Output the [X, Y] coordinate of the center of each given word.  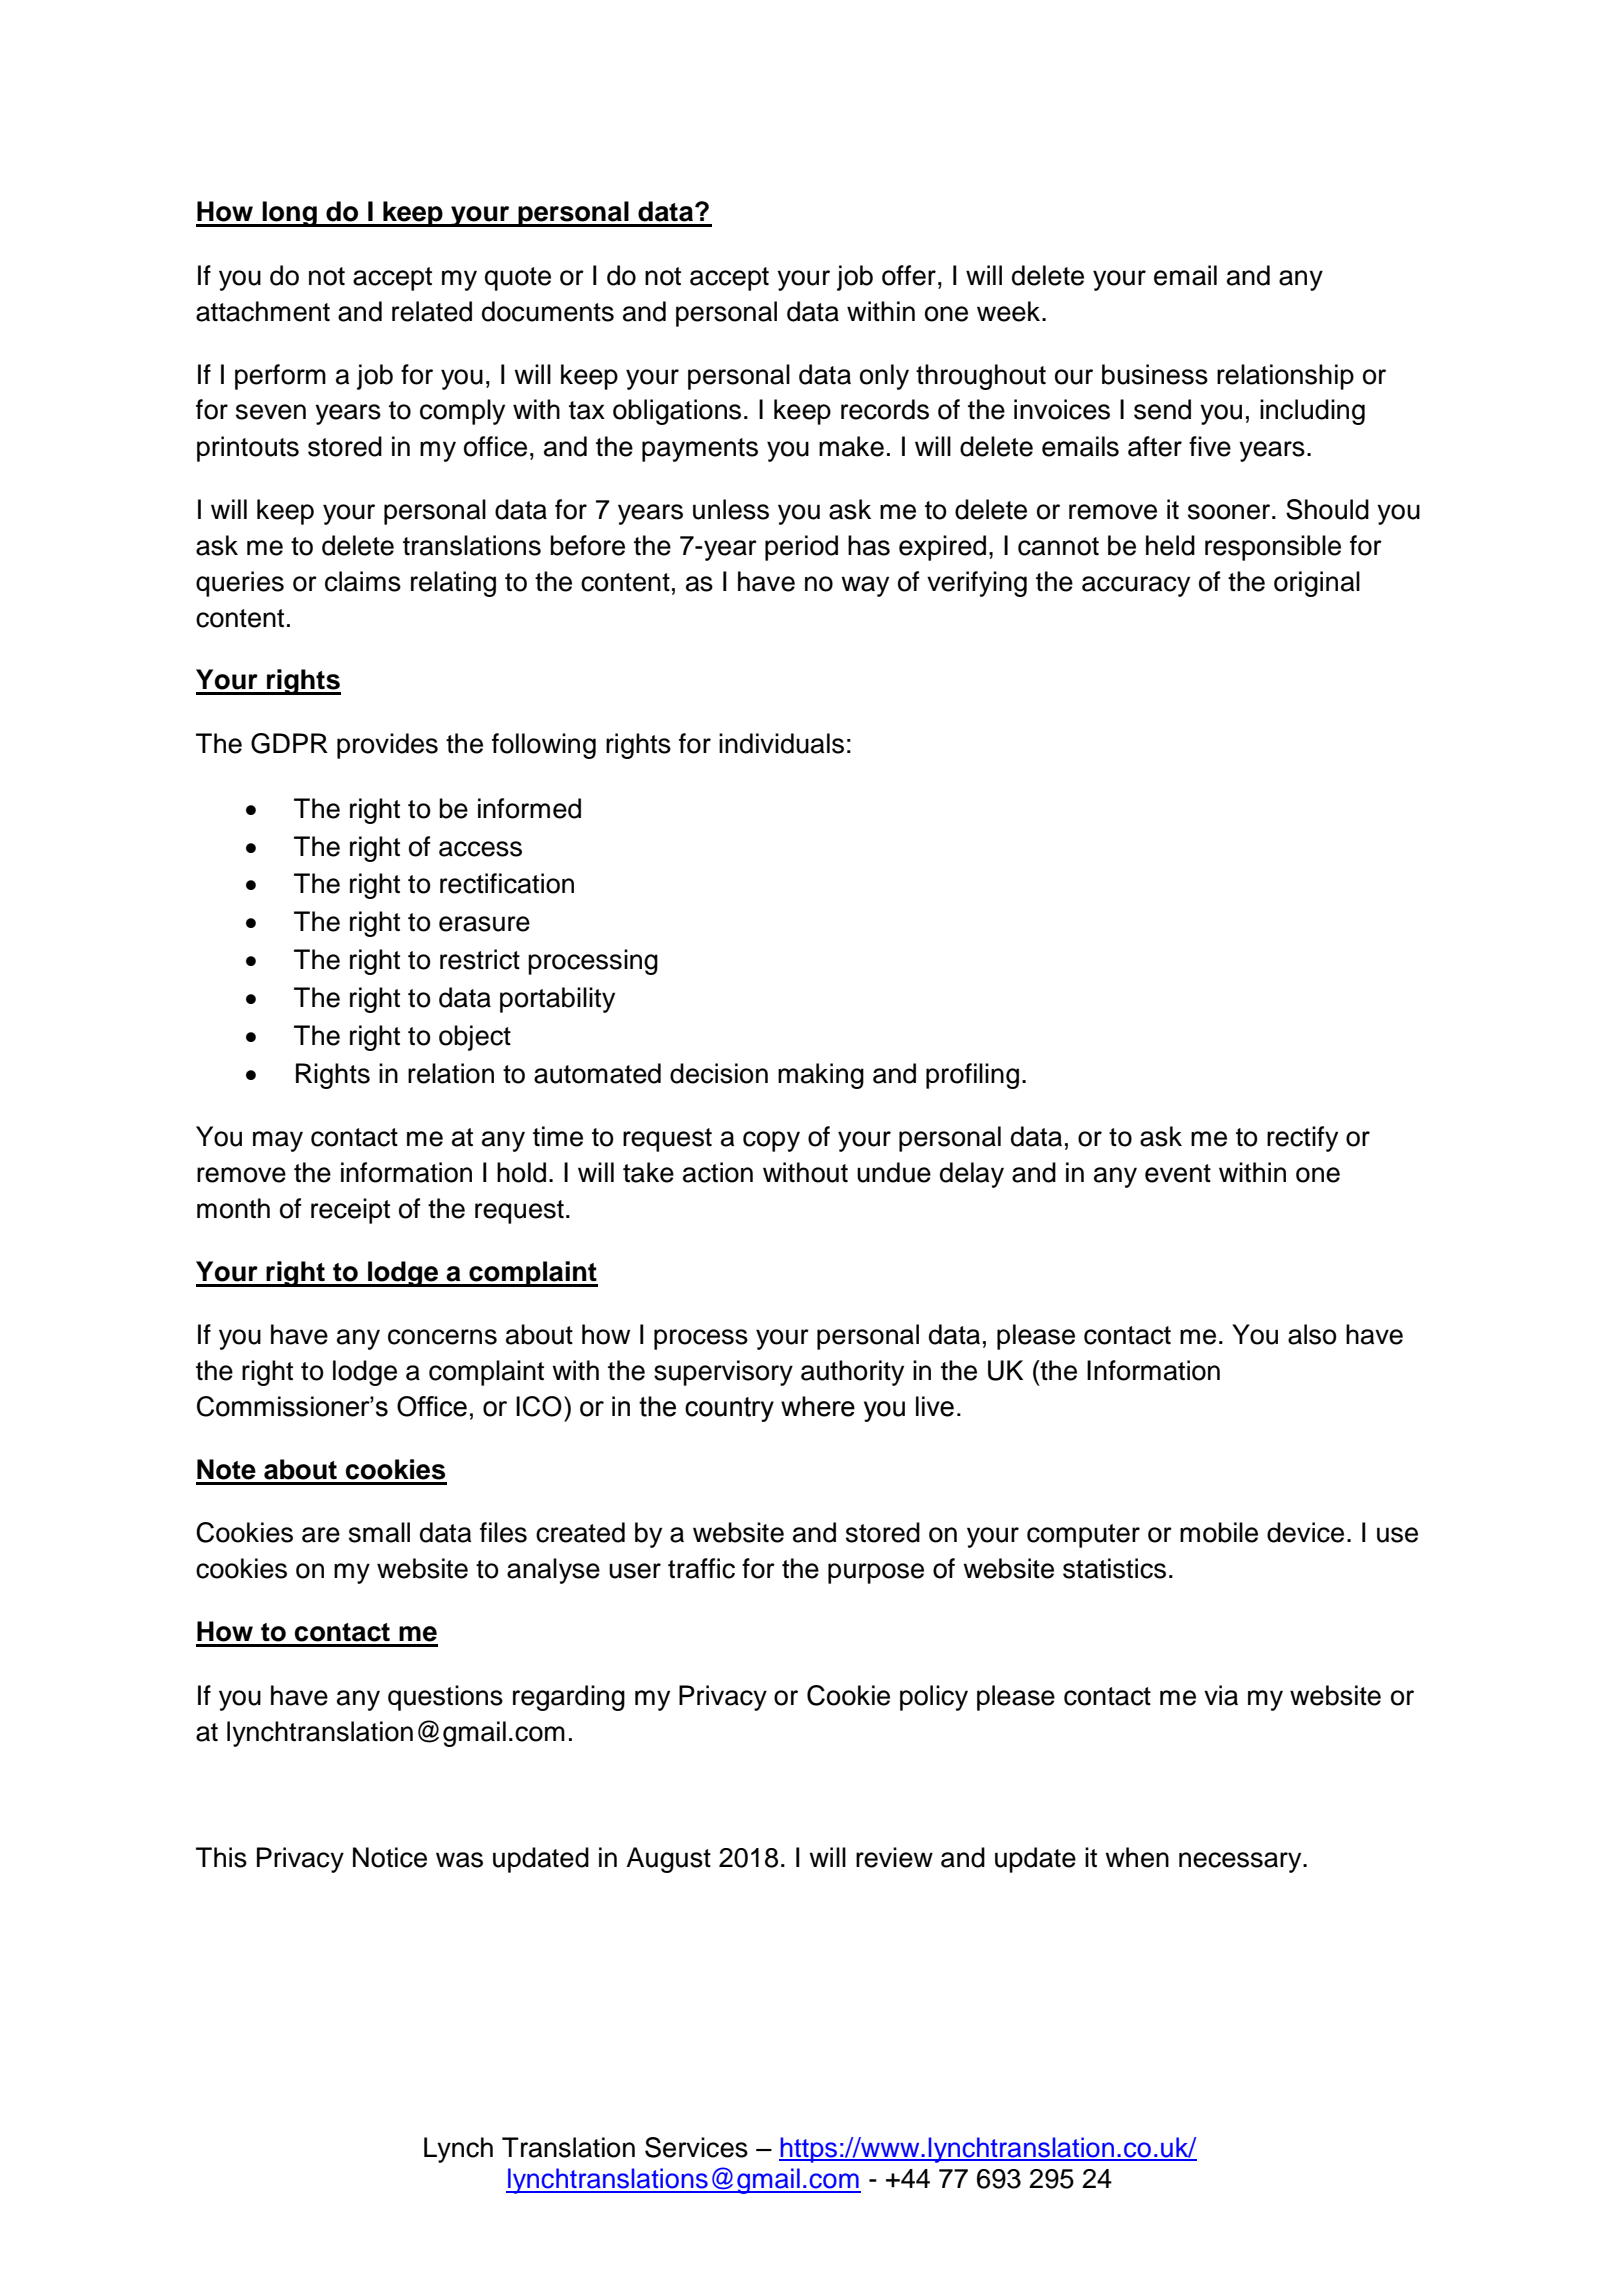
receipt [350, 1211]
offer [909, 275]
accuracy [1136, 586]
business [1155, 374]
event [1178, 1173]
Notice [390, 1857]
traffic [701, 1568]
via [1221, 1695]
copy [771, 1141]
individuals [781, 743]
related [432, 311]
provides [387, 746]
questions [445, 1698]
